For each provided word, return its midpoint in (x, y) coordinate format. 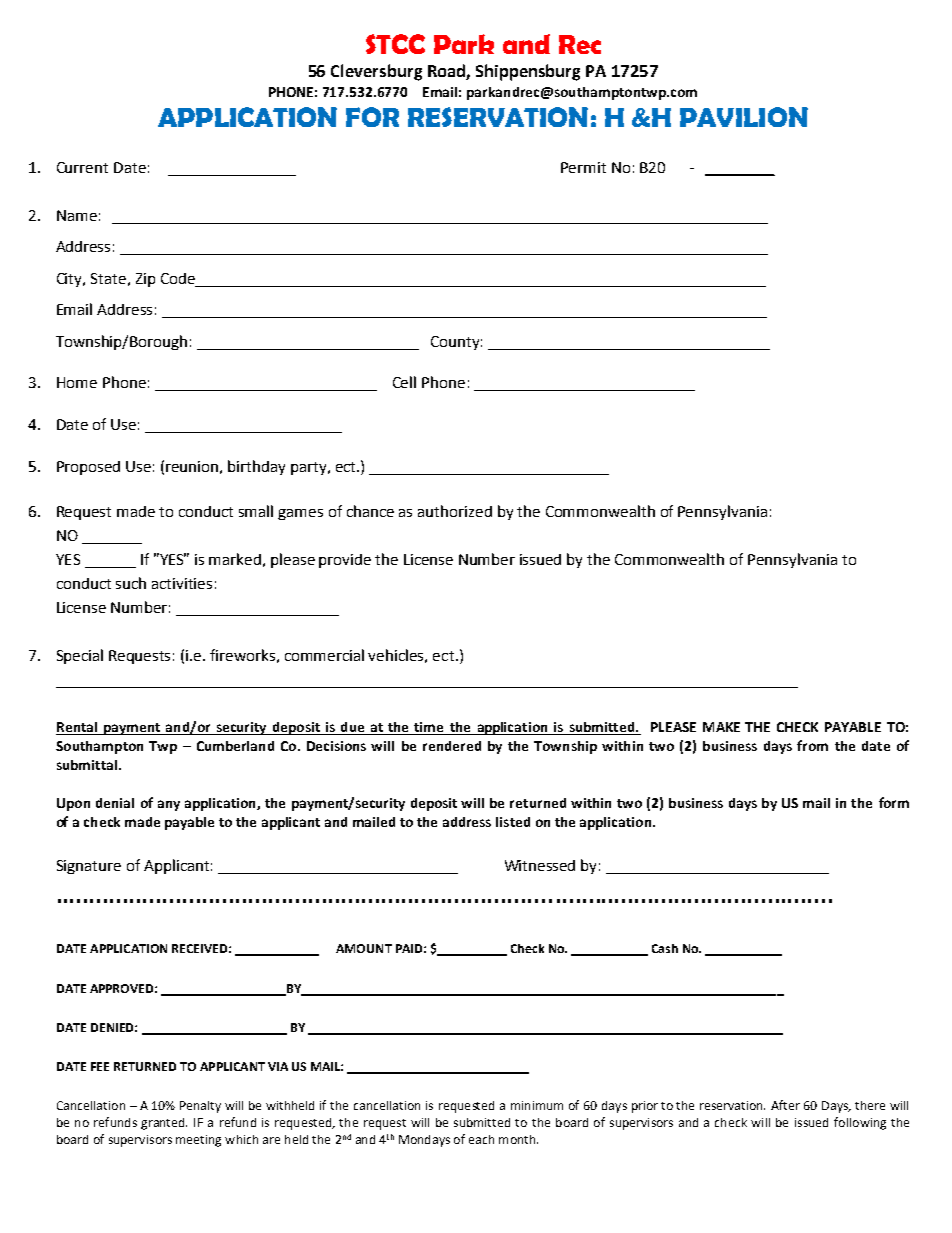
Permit (583, 167)
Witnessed (540, 865)
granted (164, 1124)
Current (82, 167)
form (894, 802)
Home (77, 382)
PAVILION (744, 117)
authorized (455, 511)
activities (182, 583)
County (456, 343)
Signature (89, 867)
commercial (324, 655)
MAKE (721, 727)
